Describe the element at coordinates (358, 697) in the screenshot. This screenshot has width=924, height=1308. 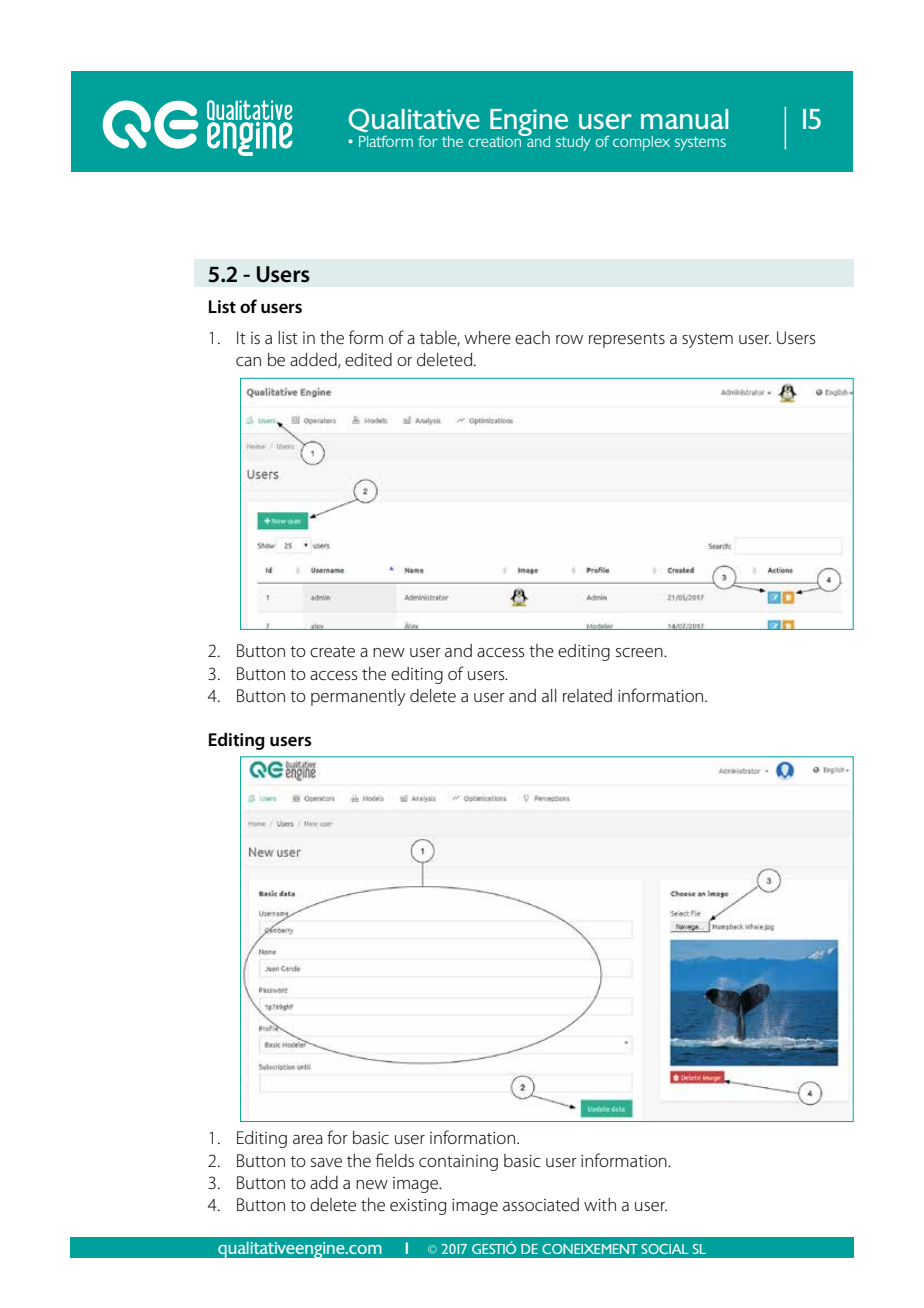
I see `permanently` at that location.
